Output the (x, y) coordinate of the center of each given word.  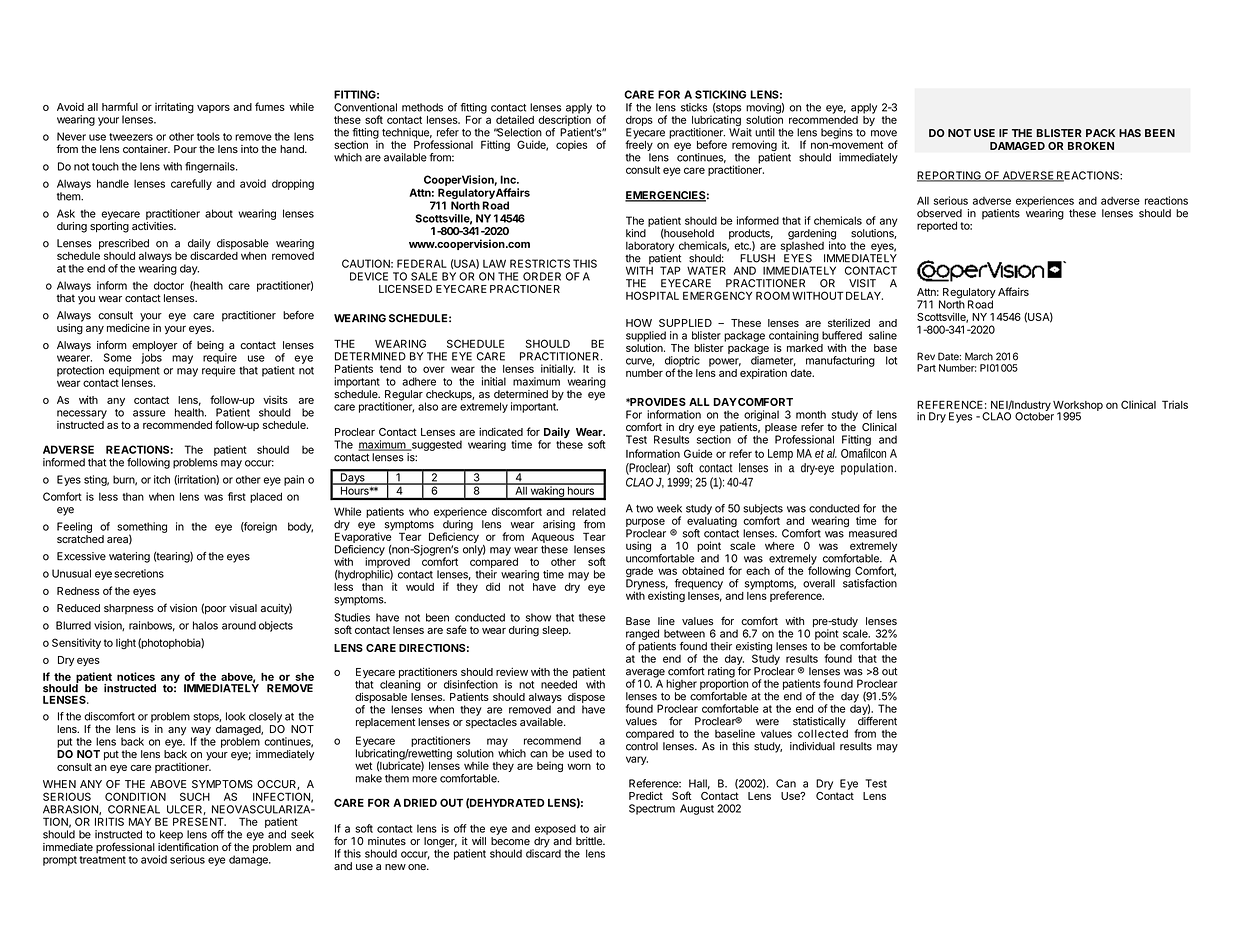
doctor (169, 285)
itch (162, 479)
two (644, 509)
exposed (555, 829)
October (1034, 415)
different (877, 721)
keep (171, 835)
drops (639, 121)
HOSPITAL (652, 295)
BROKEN (1091, 146)
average (645, 674)
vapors (213, 109)
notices (136, 676)
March (979, 356)
